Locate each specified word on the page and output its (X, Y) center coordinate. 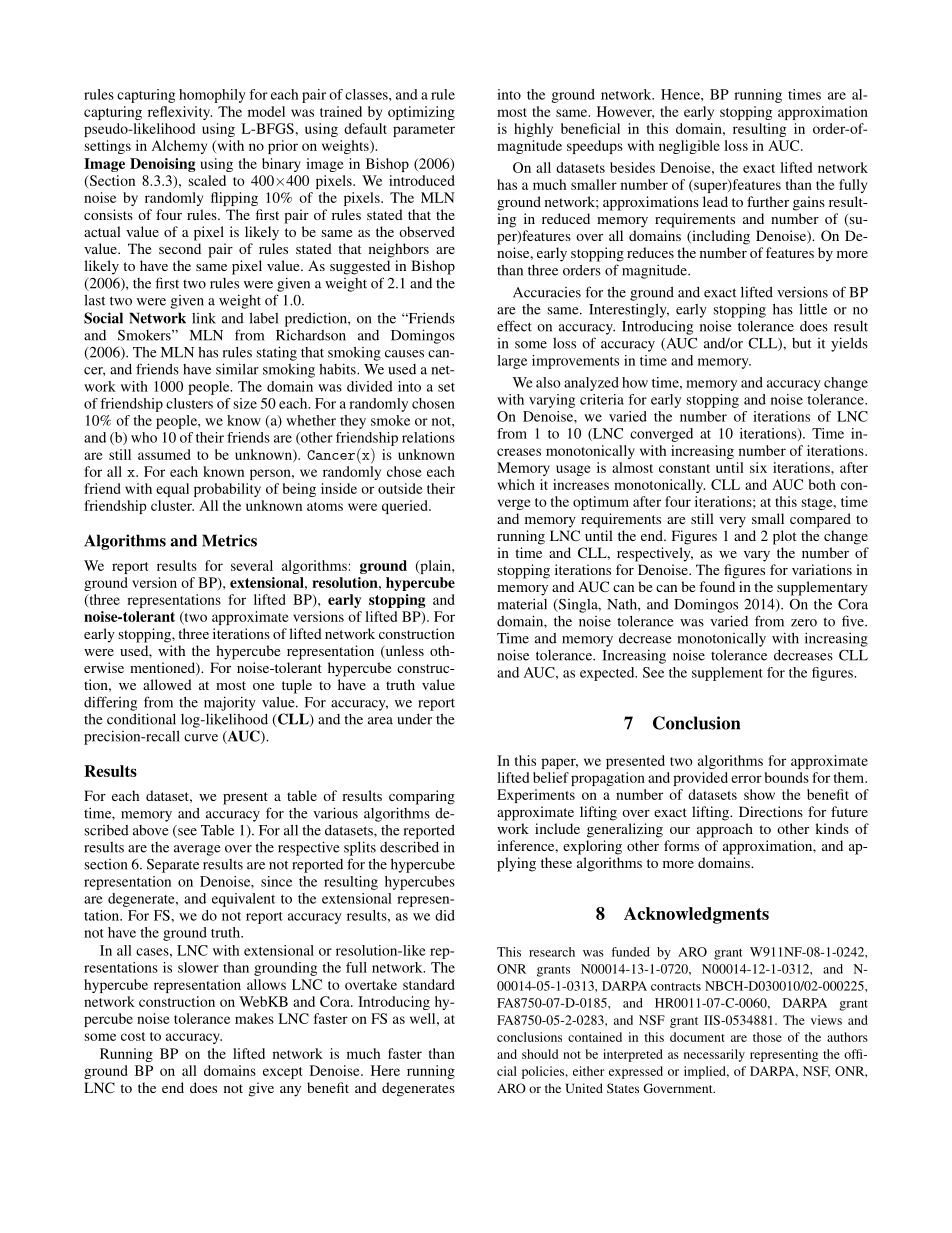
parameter (424, 131)
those (767, 1037)
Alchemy (179, 147)
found (717, 586)
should (540, 1054)
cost (133, 1036)
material (522, 604)
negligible (689, 147)
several (252, 565)
